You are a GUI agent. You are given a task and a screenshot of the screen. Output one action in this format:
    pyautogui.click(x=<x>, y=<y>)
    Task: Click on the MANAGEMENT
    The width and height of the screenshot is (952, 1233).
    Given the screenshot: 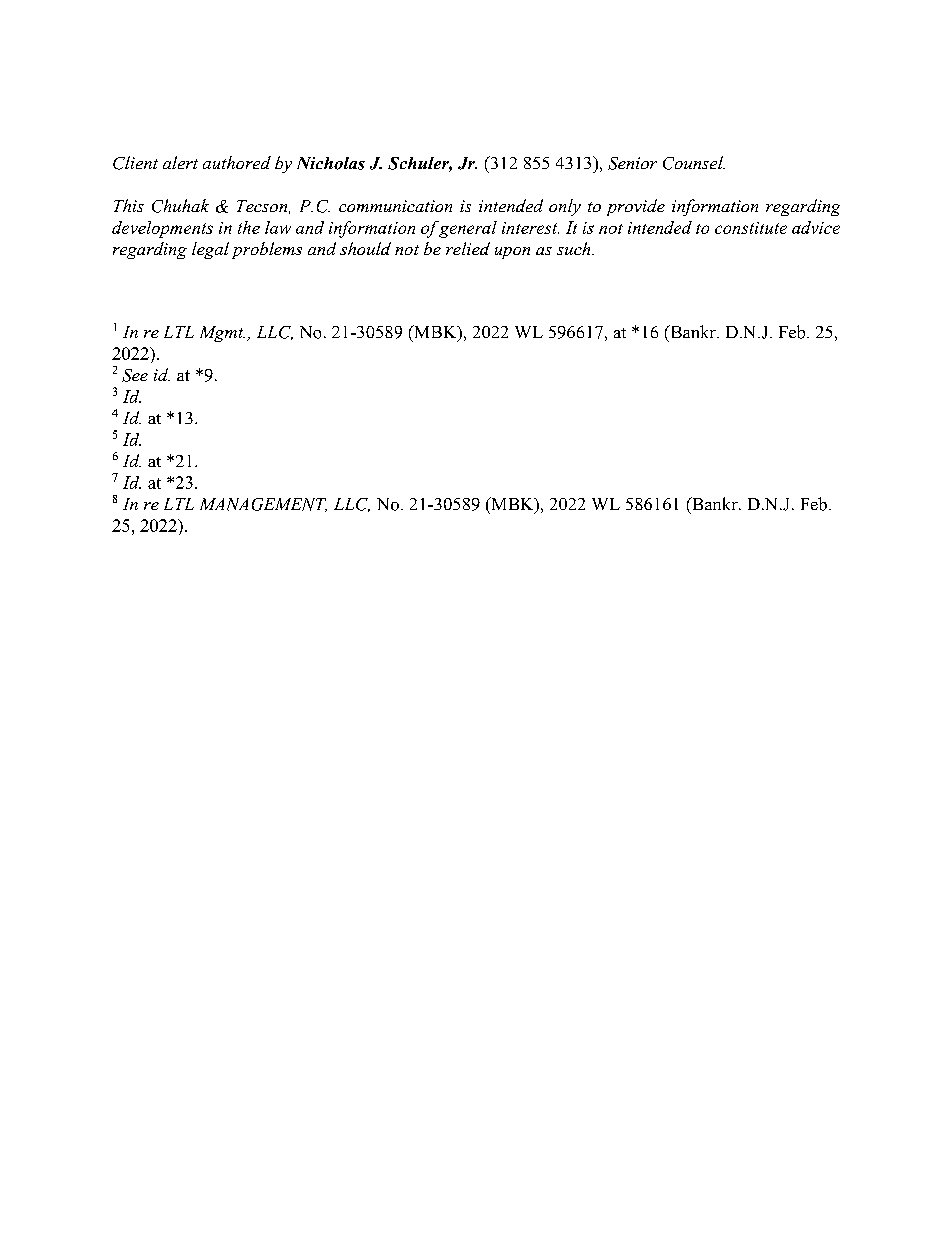 What is the action you would take?
    pyautogui.click(x=263, y=505)
